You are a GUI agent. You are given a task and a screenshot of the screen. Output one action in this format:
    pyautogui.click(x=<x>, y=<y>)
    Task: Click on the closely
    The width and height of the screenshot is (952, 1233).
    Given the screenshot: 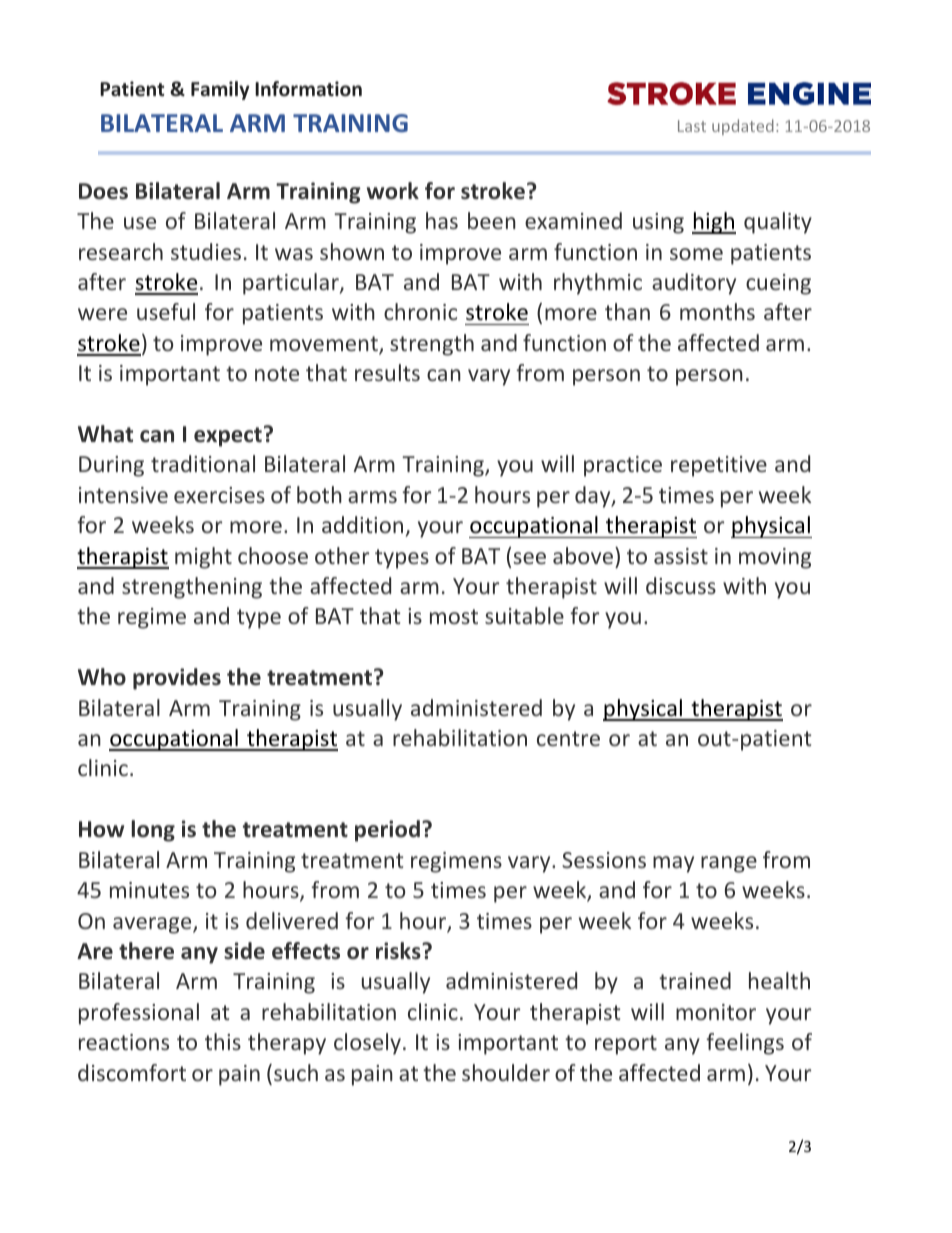 What is the action you would take?
    pyautogui.click(x=367, y=1044)
